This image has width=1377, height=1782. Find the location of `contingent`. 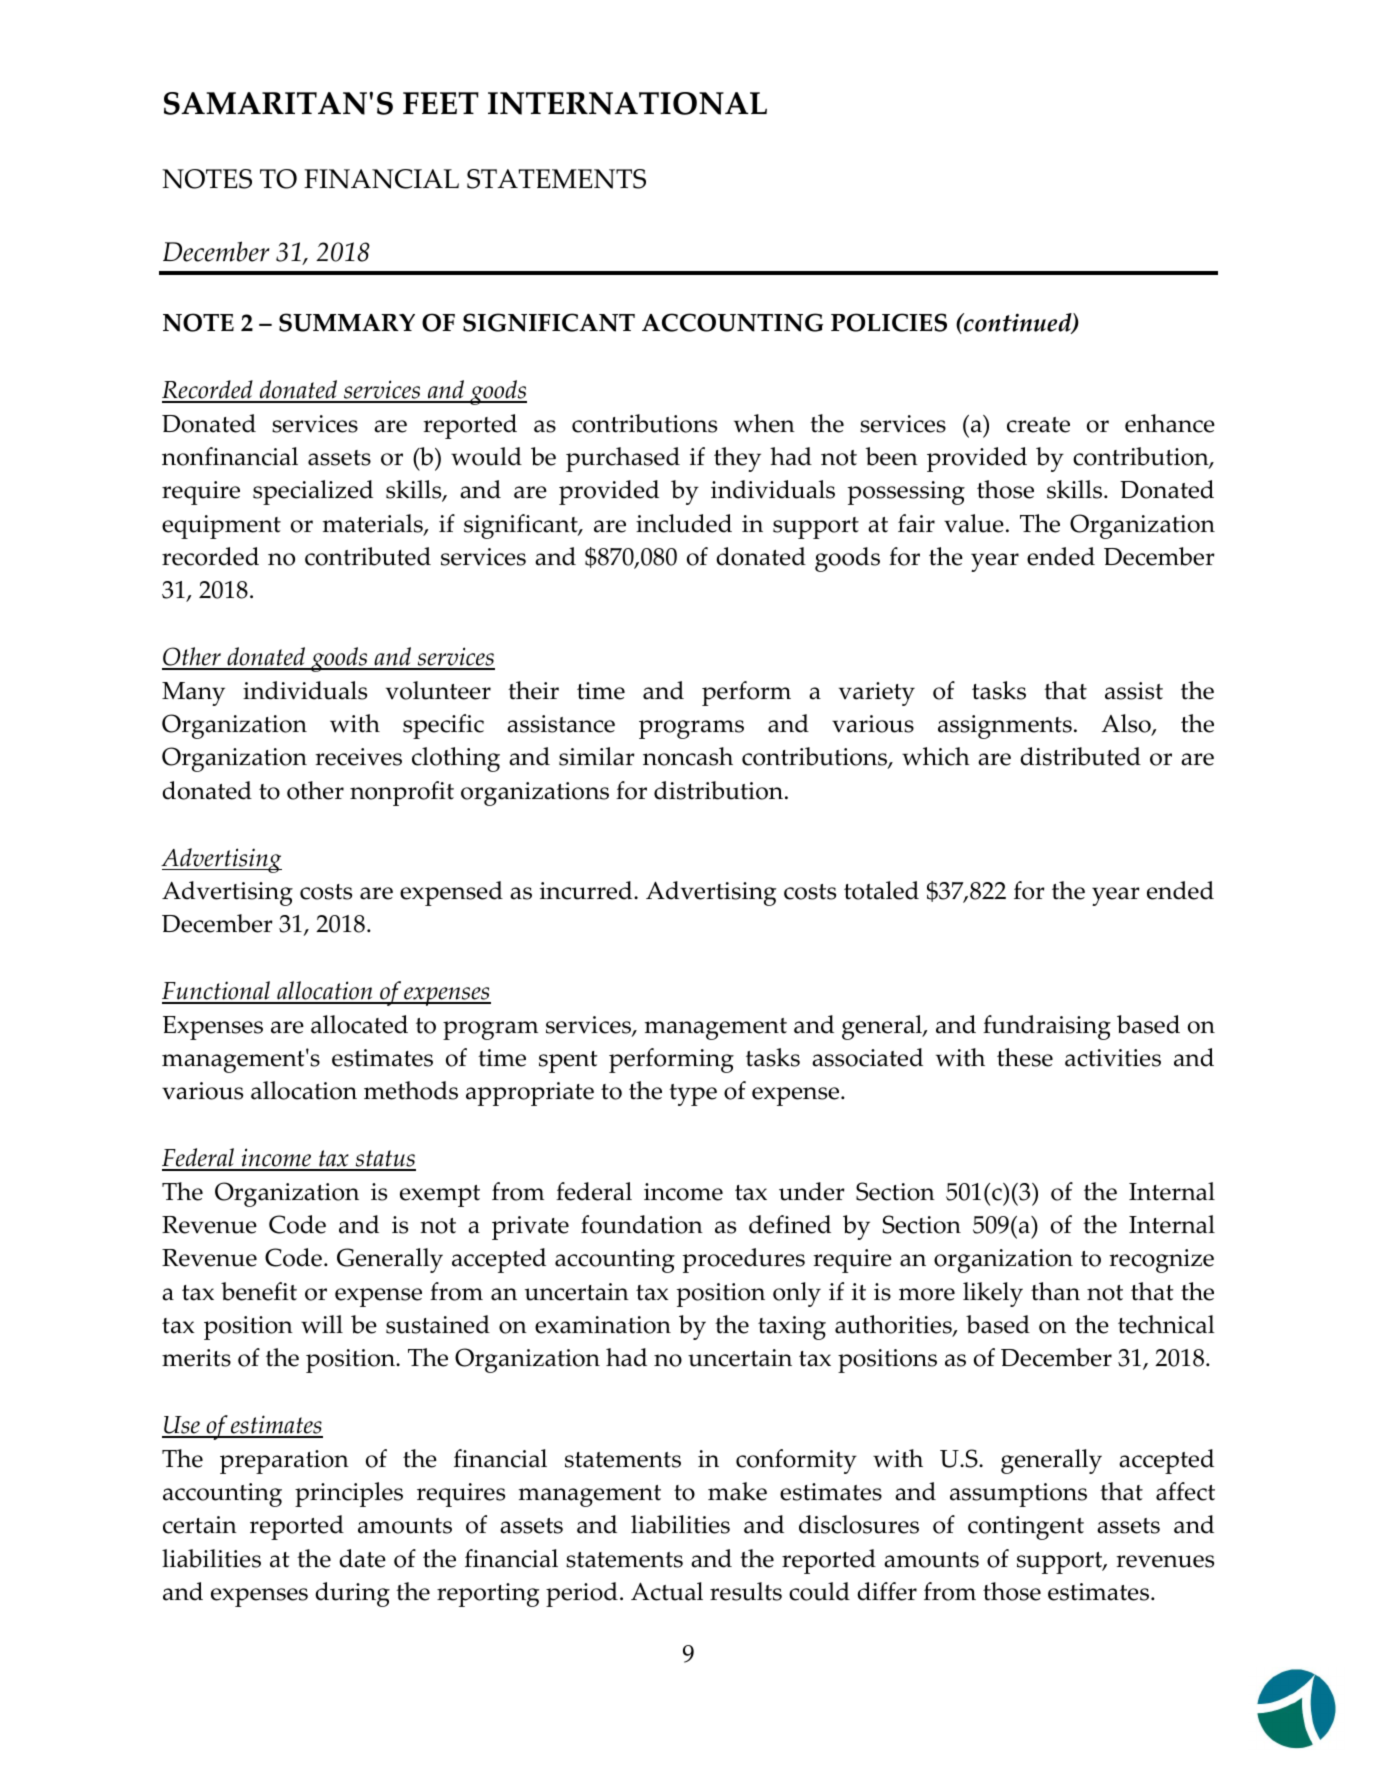

contingent is located at coordinates (1026, 1528).
